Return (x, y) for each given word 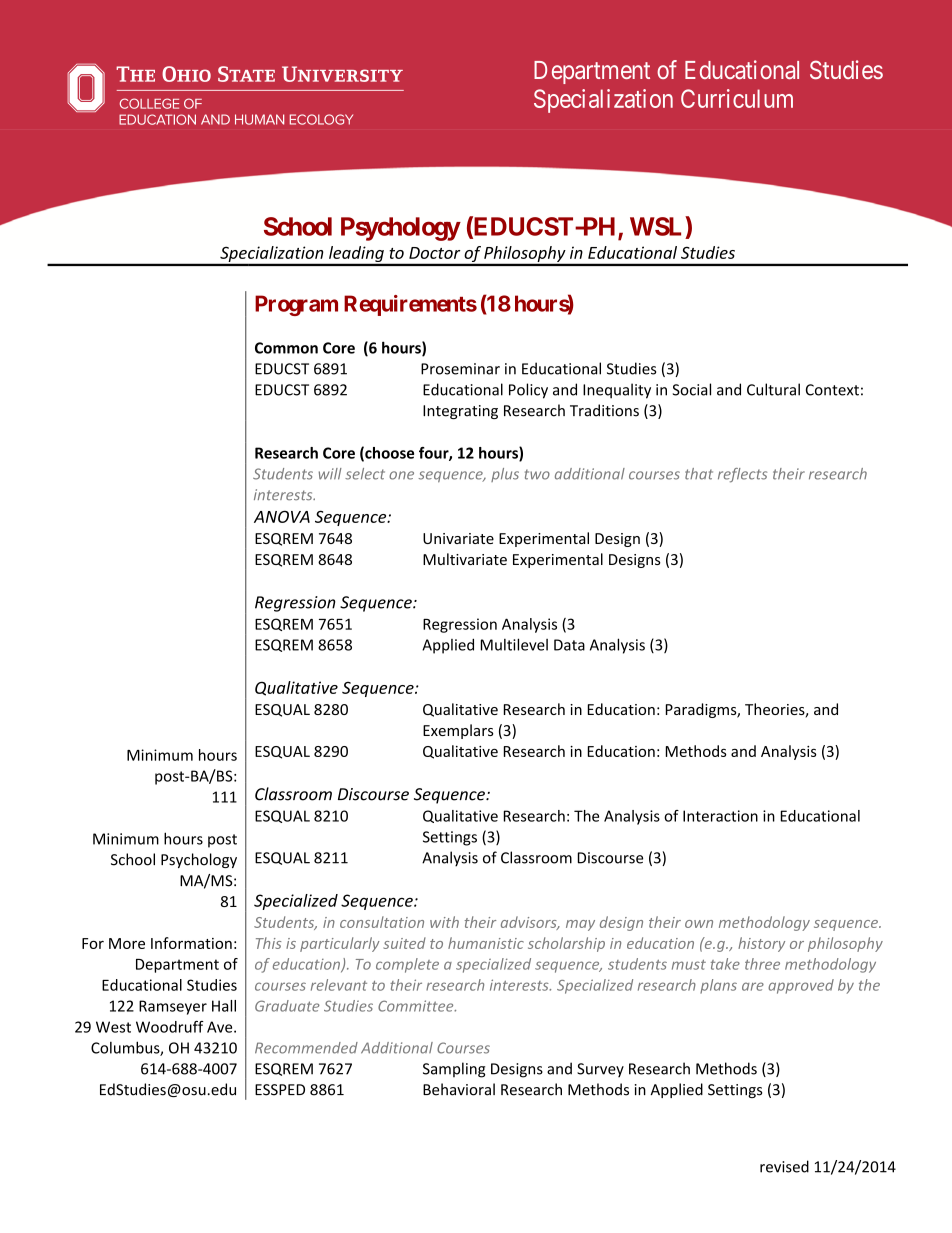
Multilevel (514, 644)
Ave (221, 1027)
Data (569, 645)
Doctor (434, 253)
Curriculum (737, 98)
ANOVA (282, 516)
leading (356, 255)
